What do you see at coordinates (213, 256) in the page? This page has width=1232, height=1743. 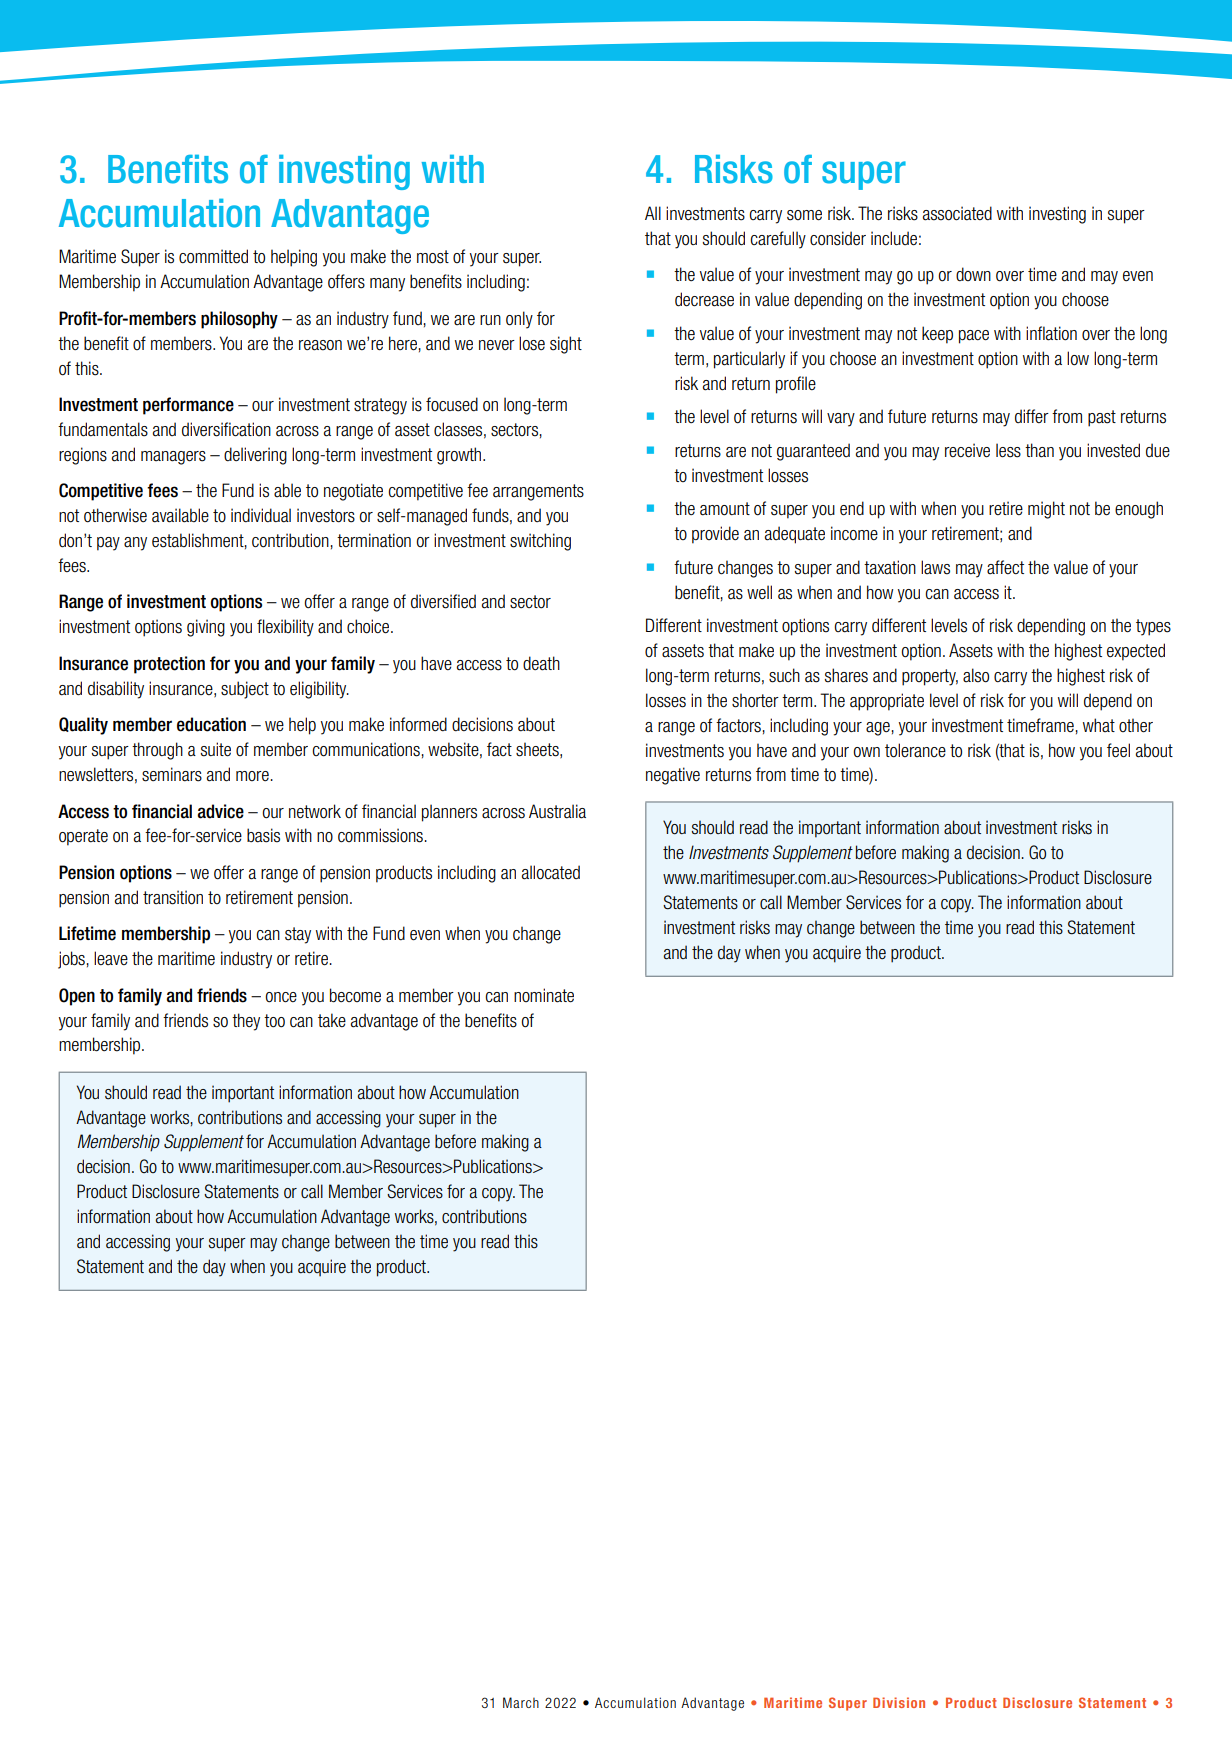 I see `committed` at bounding box center [213, 256].
